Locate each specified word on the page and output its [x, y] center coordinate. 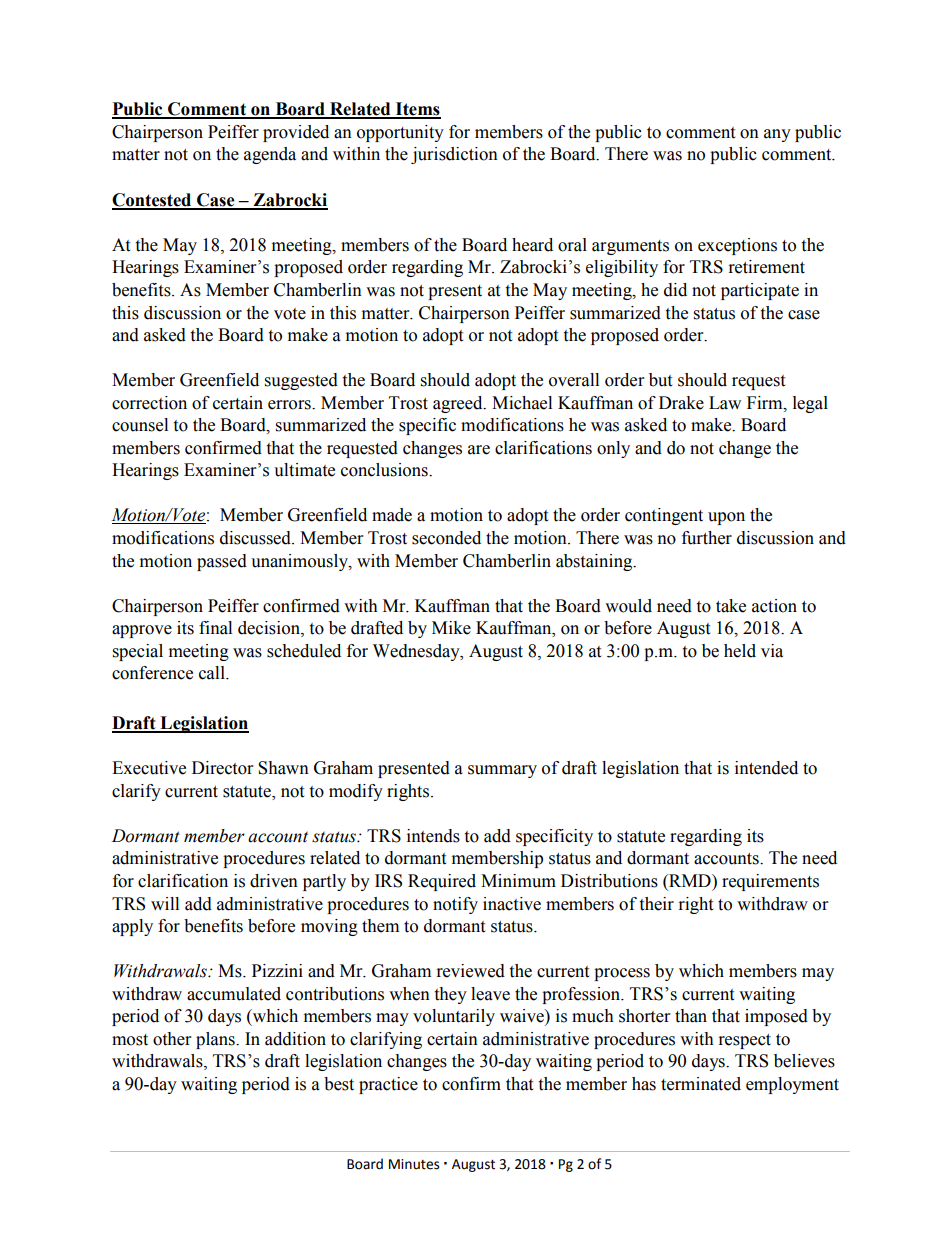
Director [222, 768]
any [777, 135]
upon [726, 518]
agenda [270, 155]
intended [766, 768]
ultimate [304, 470]
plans [216, 1040]
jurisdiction [454, 155]
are [479, 450]
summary [502, 771]
